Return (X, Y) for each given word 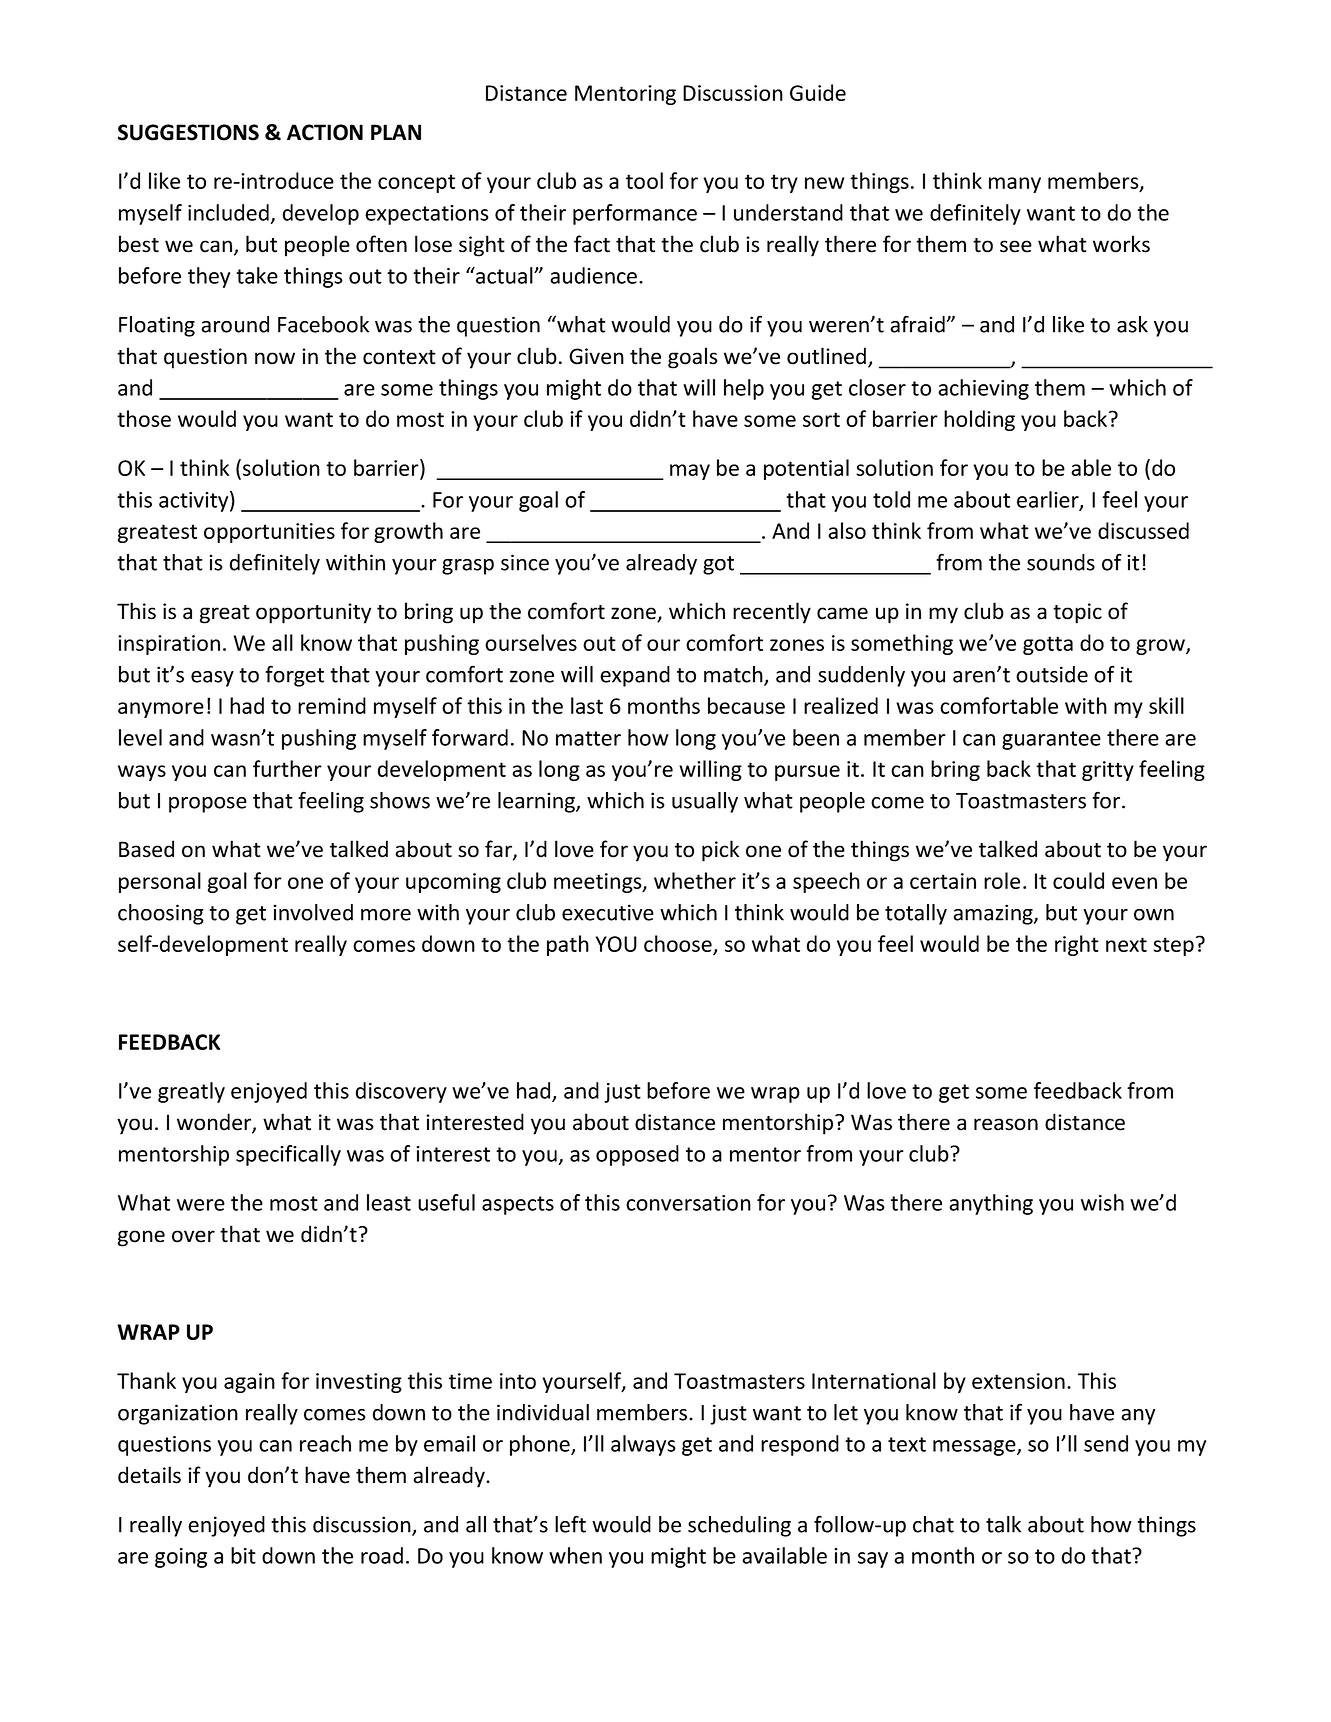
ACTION (325, 132)
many (1015, 185)
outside (1052, 674)
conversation (688, 1203)
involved (313, 912)
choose (679, 945)
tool (644, 180)
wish (1102, 1202)
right (1077, 945)
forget (294, 676)
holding (979, 420)
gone (141, 1238)
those (144, 418)
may (690, 472)
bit (243, 1555)
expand (635, 676)
